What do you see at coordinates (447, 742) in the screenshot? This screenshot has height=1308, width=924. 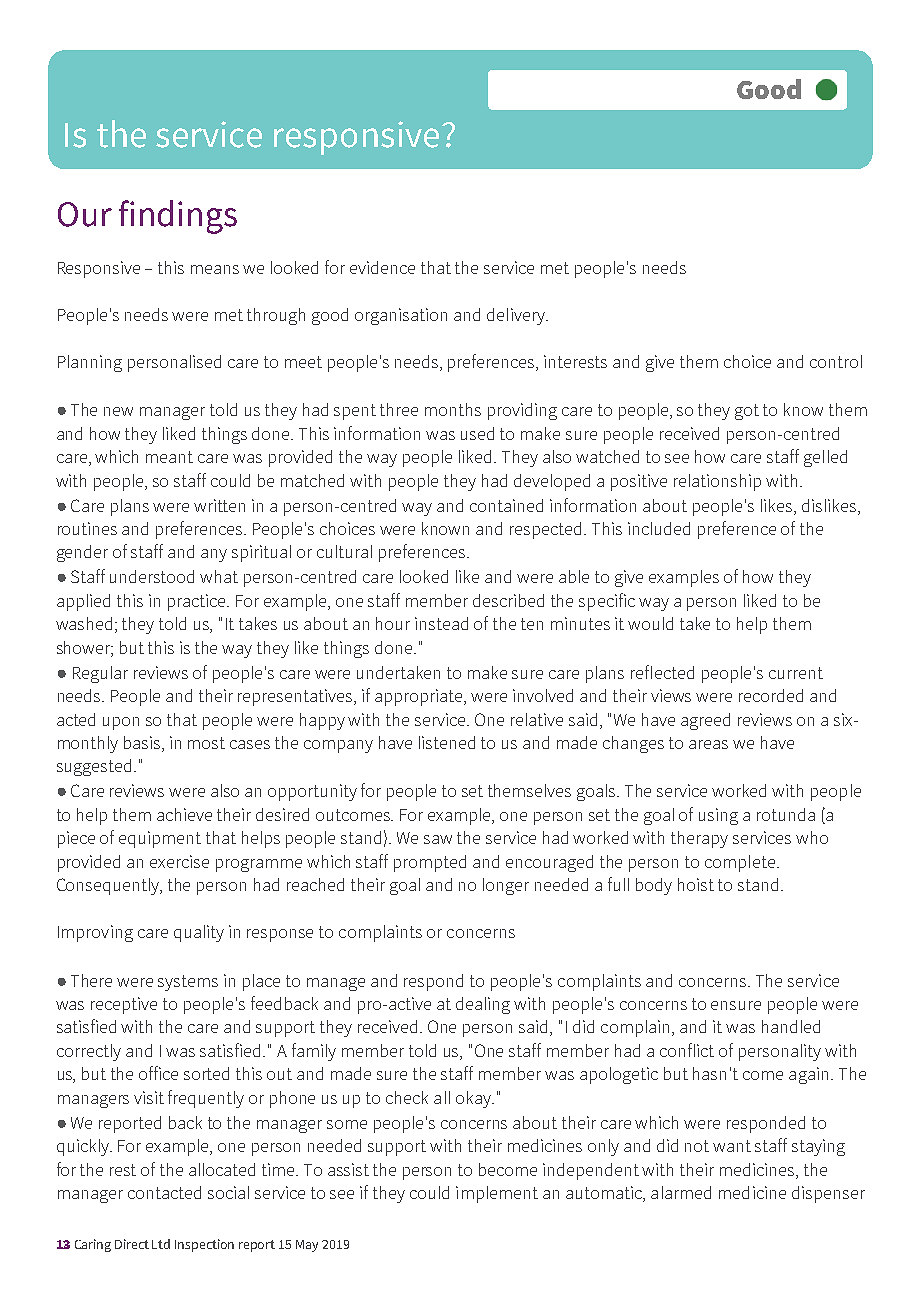 I see `listened` at bounding box center [447, 742].
